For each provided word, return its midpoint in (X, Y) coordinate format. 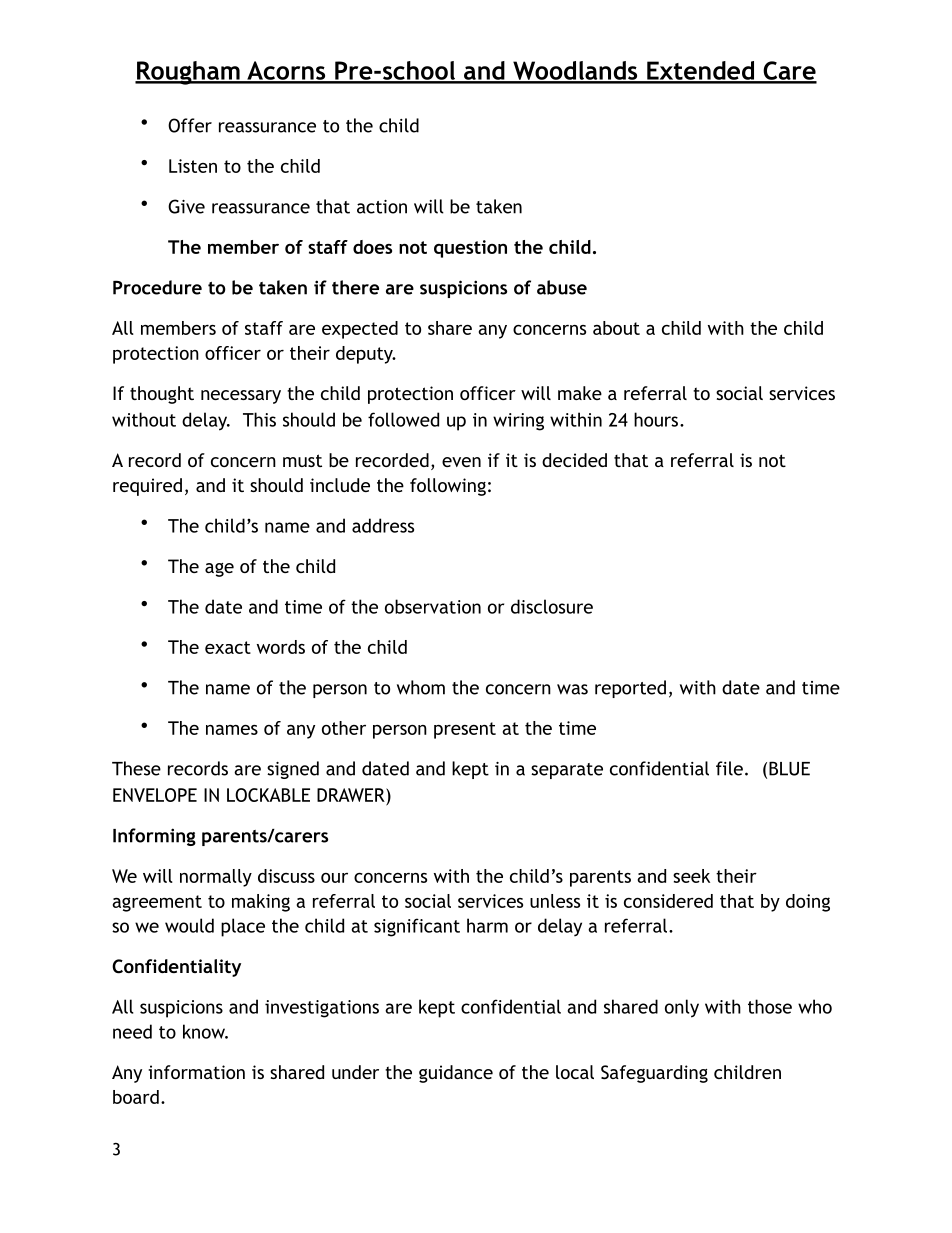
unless (555, 901)
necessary (241, 397)
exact (228, 647)
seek (691, 876)
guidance (456, 1074)
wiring (518, 422)
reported (630, 689)
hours (657, 419)
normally (216, 878)
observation (433, 606)
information (196, 1072)
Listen (193, 166)
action (382, 207)
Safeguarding (654, 1074)
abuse (562, 287)
